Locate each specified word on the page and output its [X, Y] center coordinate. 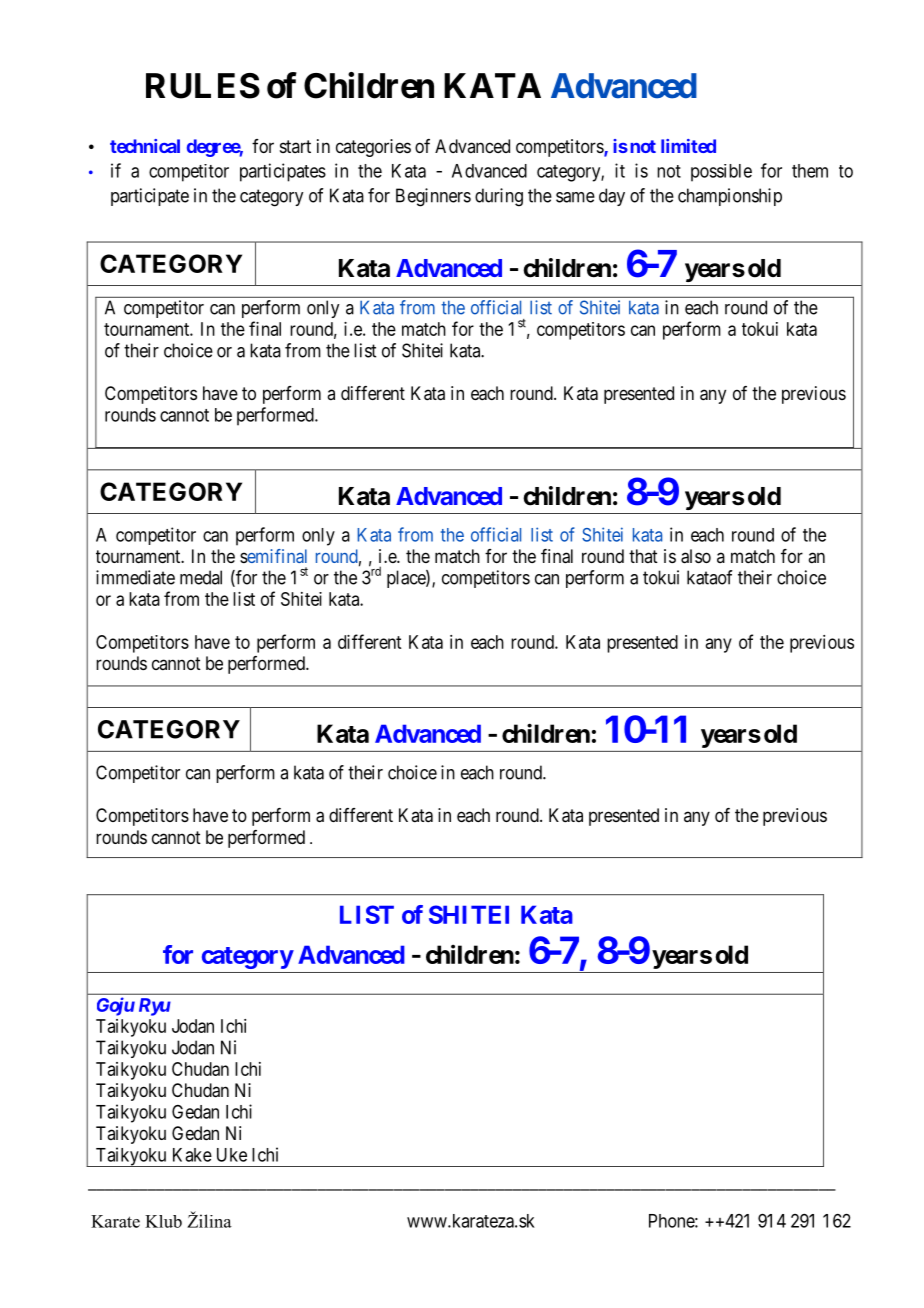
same [575, 197]
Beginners [433, 197]
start [295, 146]
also [696, 556]
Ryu [155, 1007]
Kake [192, 1155]
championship [730, 197]
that [643, 556]
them [810, 171]
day [612, 197]
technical [145, 146]
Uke [232, 1155]
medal [201, 577]
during [499, 197]
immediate [135, 577]
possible [721, 173]
